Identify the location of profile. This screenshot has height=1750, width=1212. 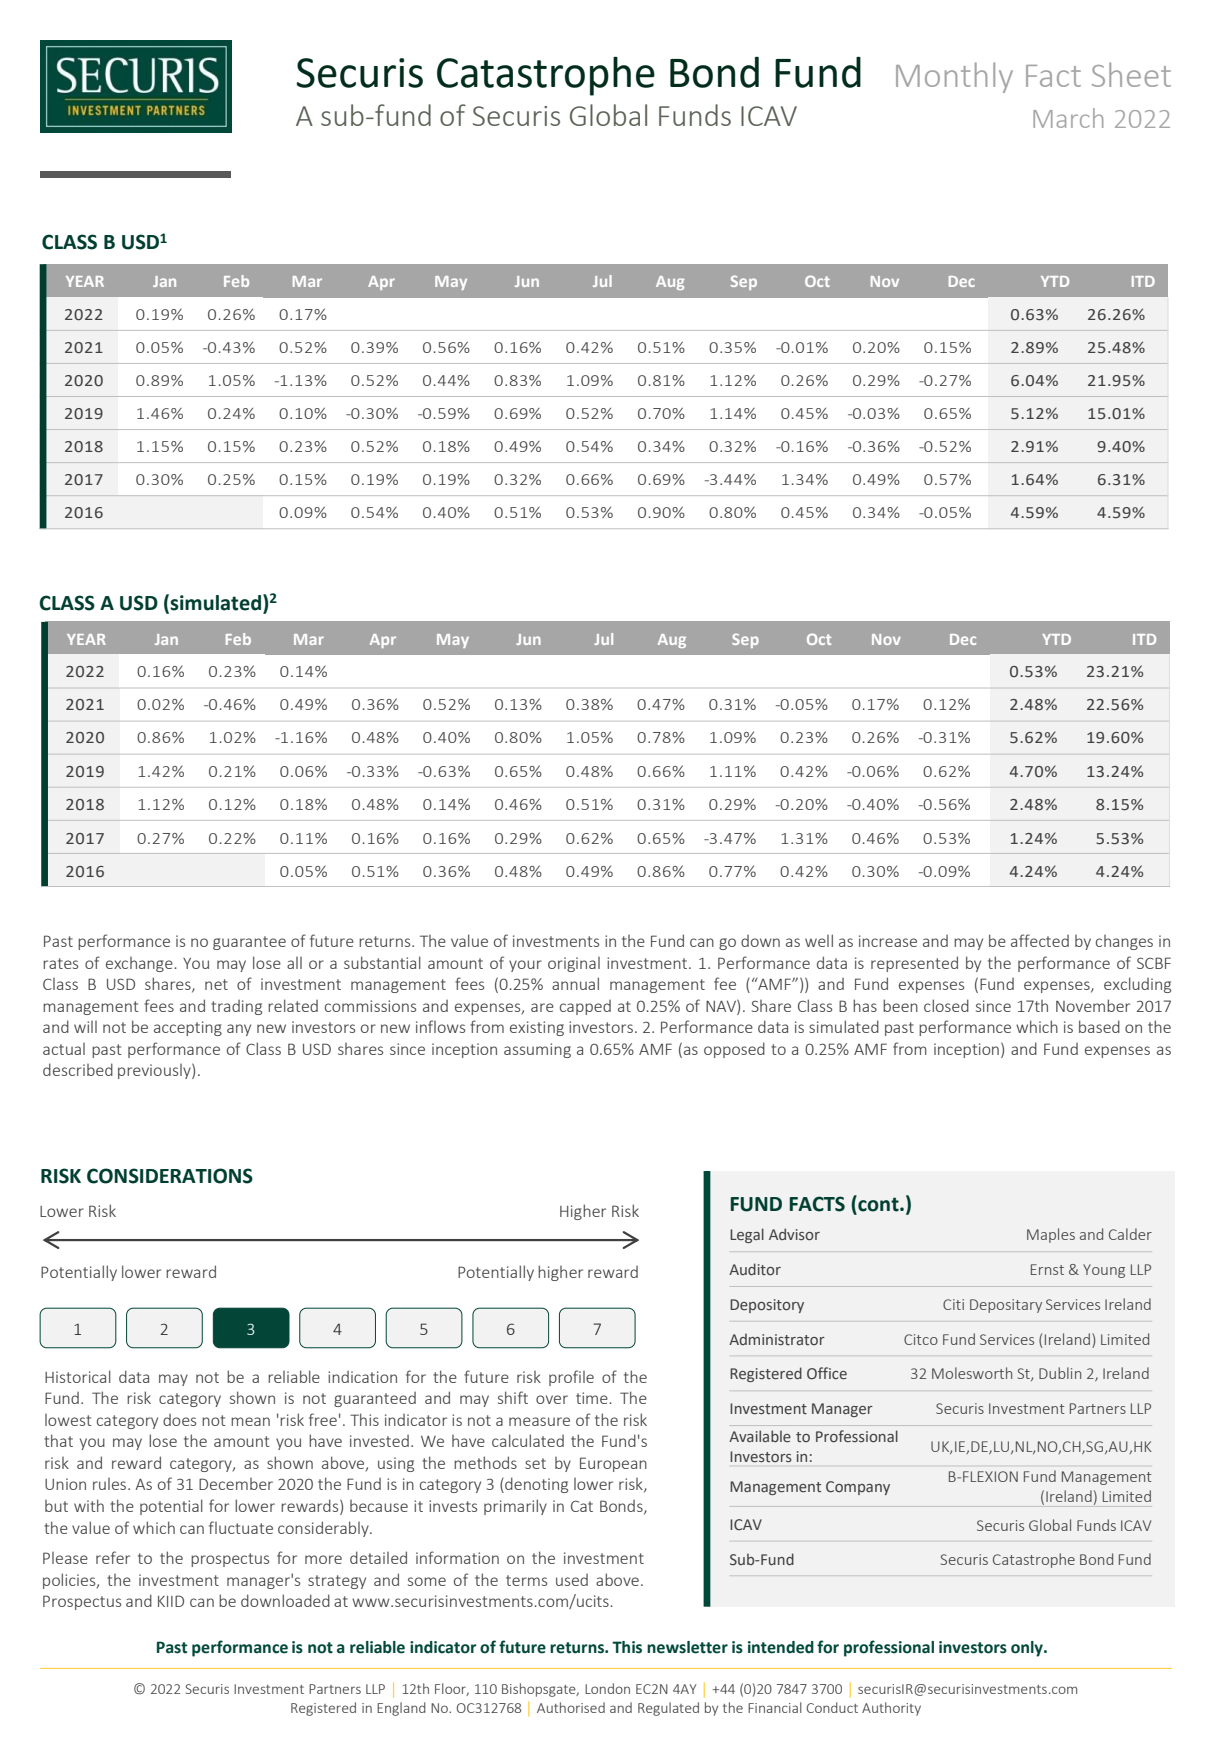
(571, 1378).
